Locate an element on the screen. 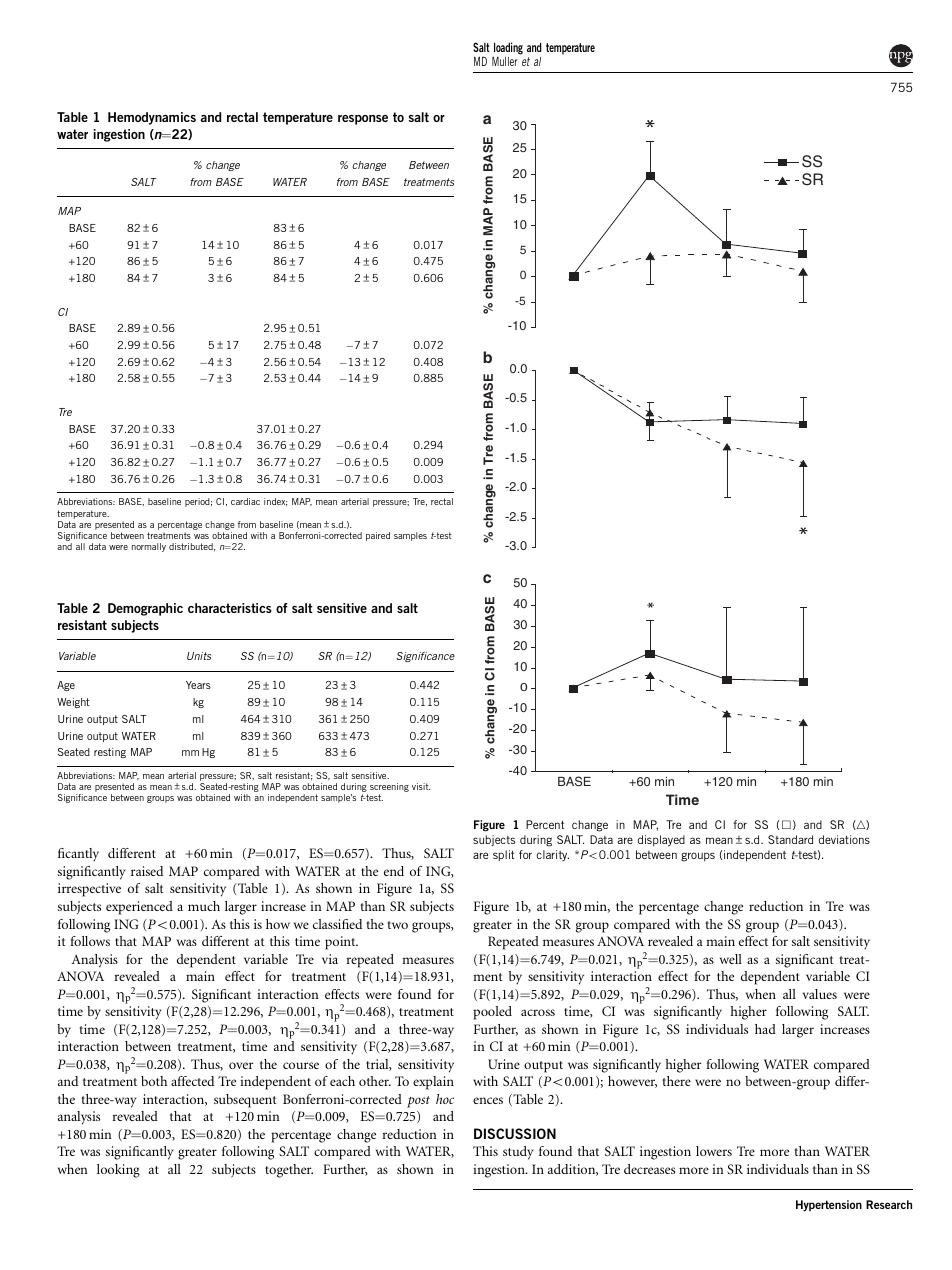  Demographic is located at coordinates (145, 609).
